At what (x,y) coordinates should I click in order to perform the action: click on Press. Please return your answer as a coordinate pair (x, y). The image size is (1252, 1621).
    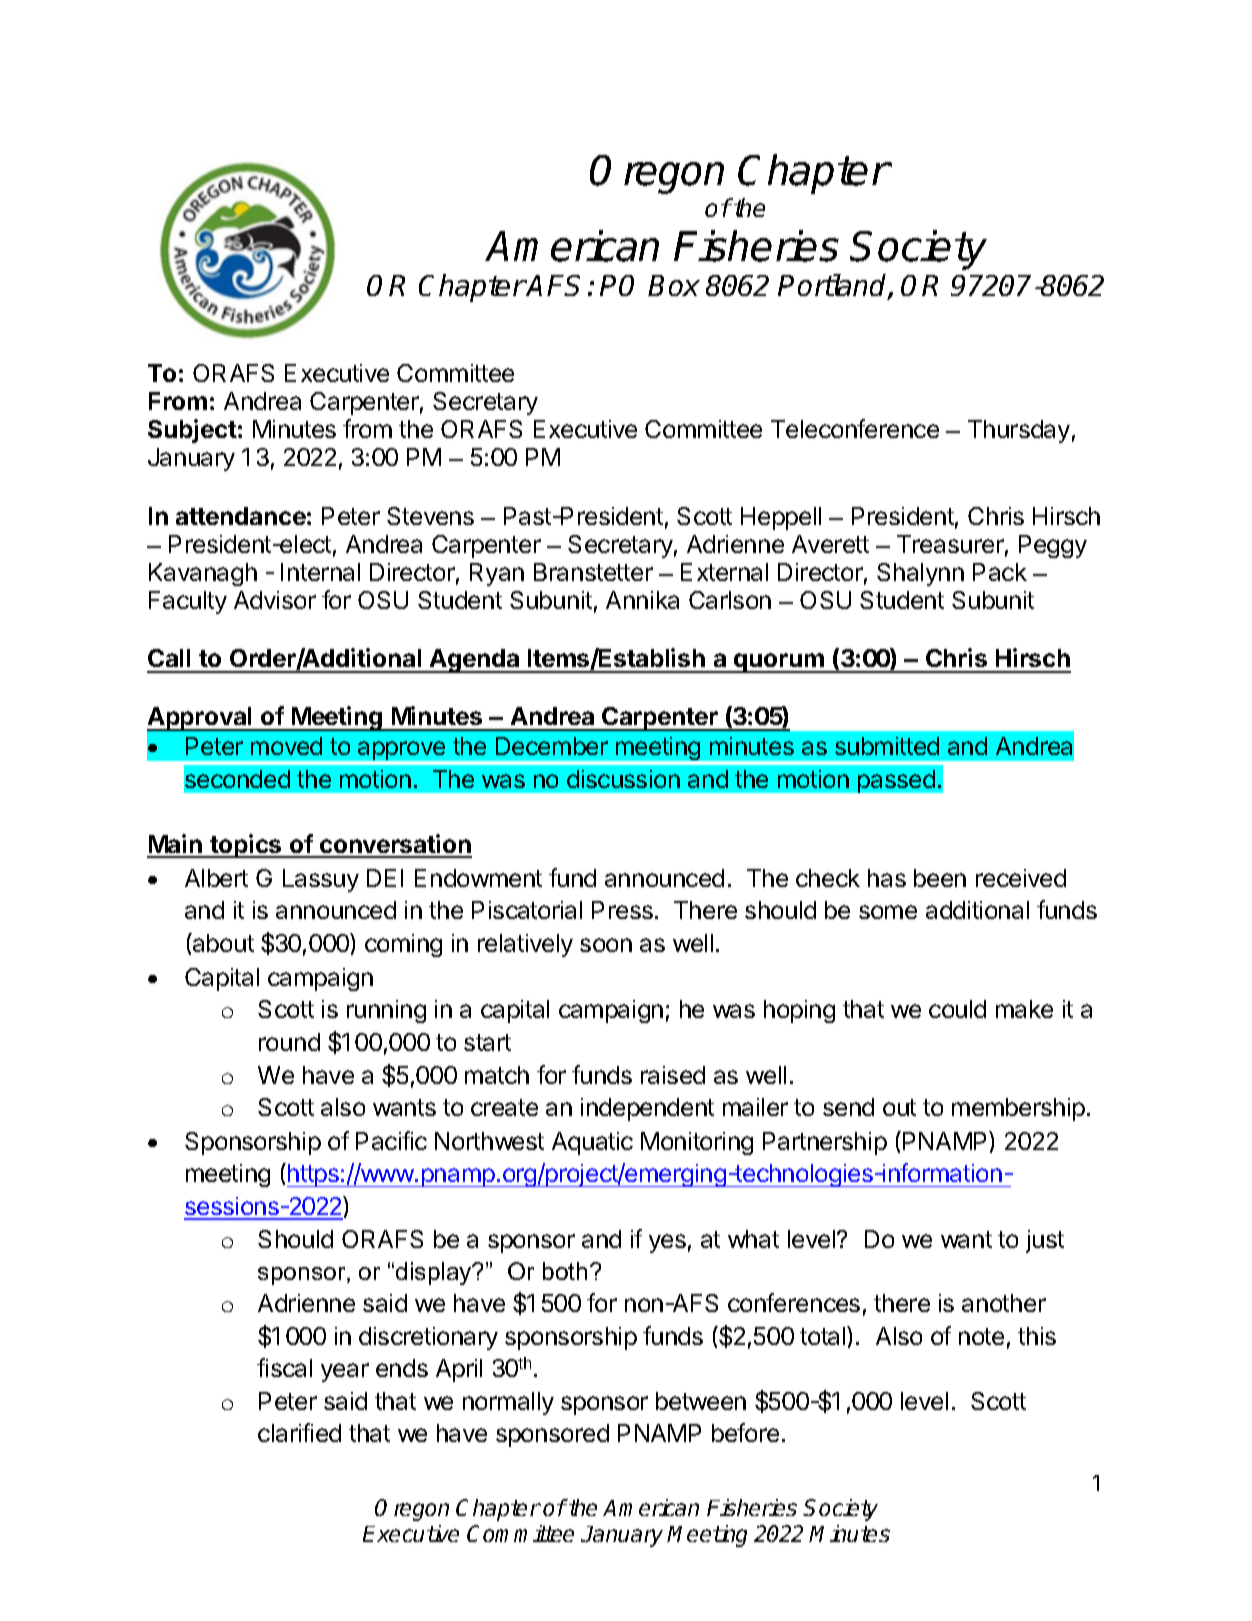
    Looking at the image, I should click on (622, 910).
